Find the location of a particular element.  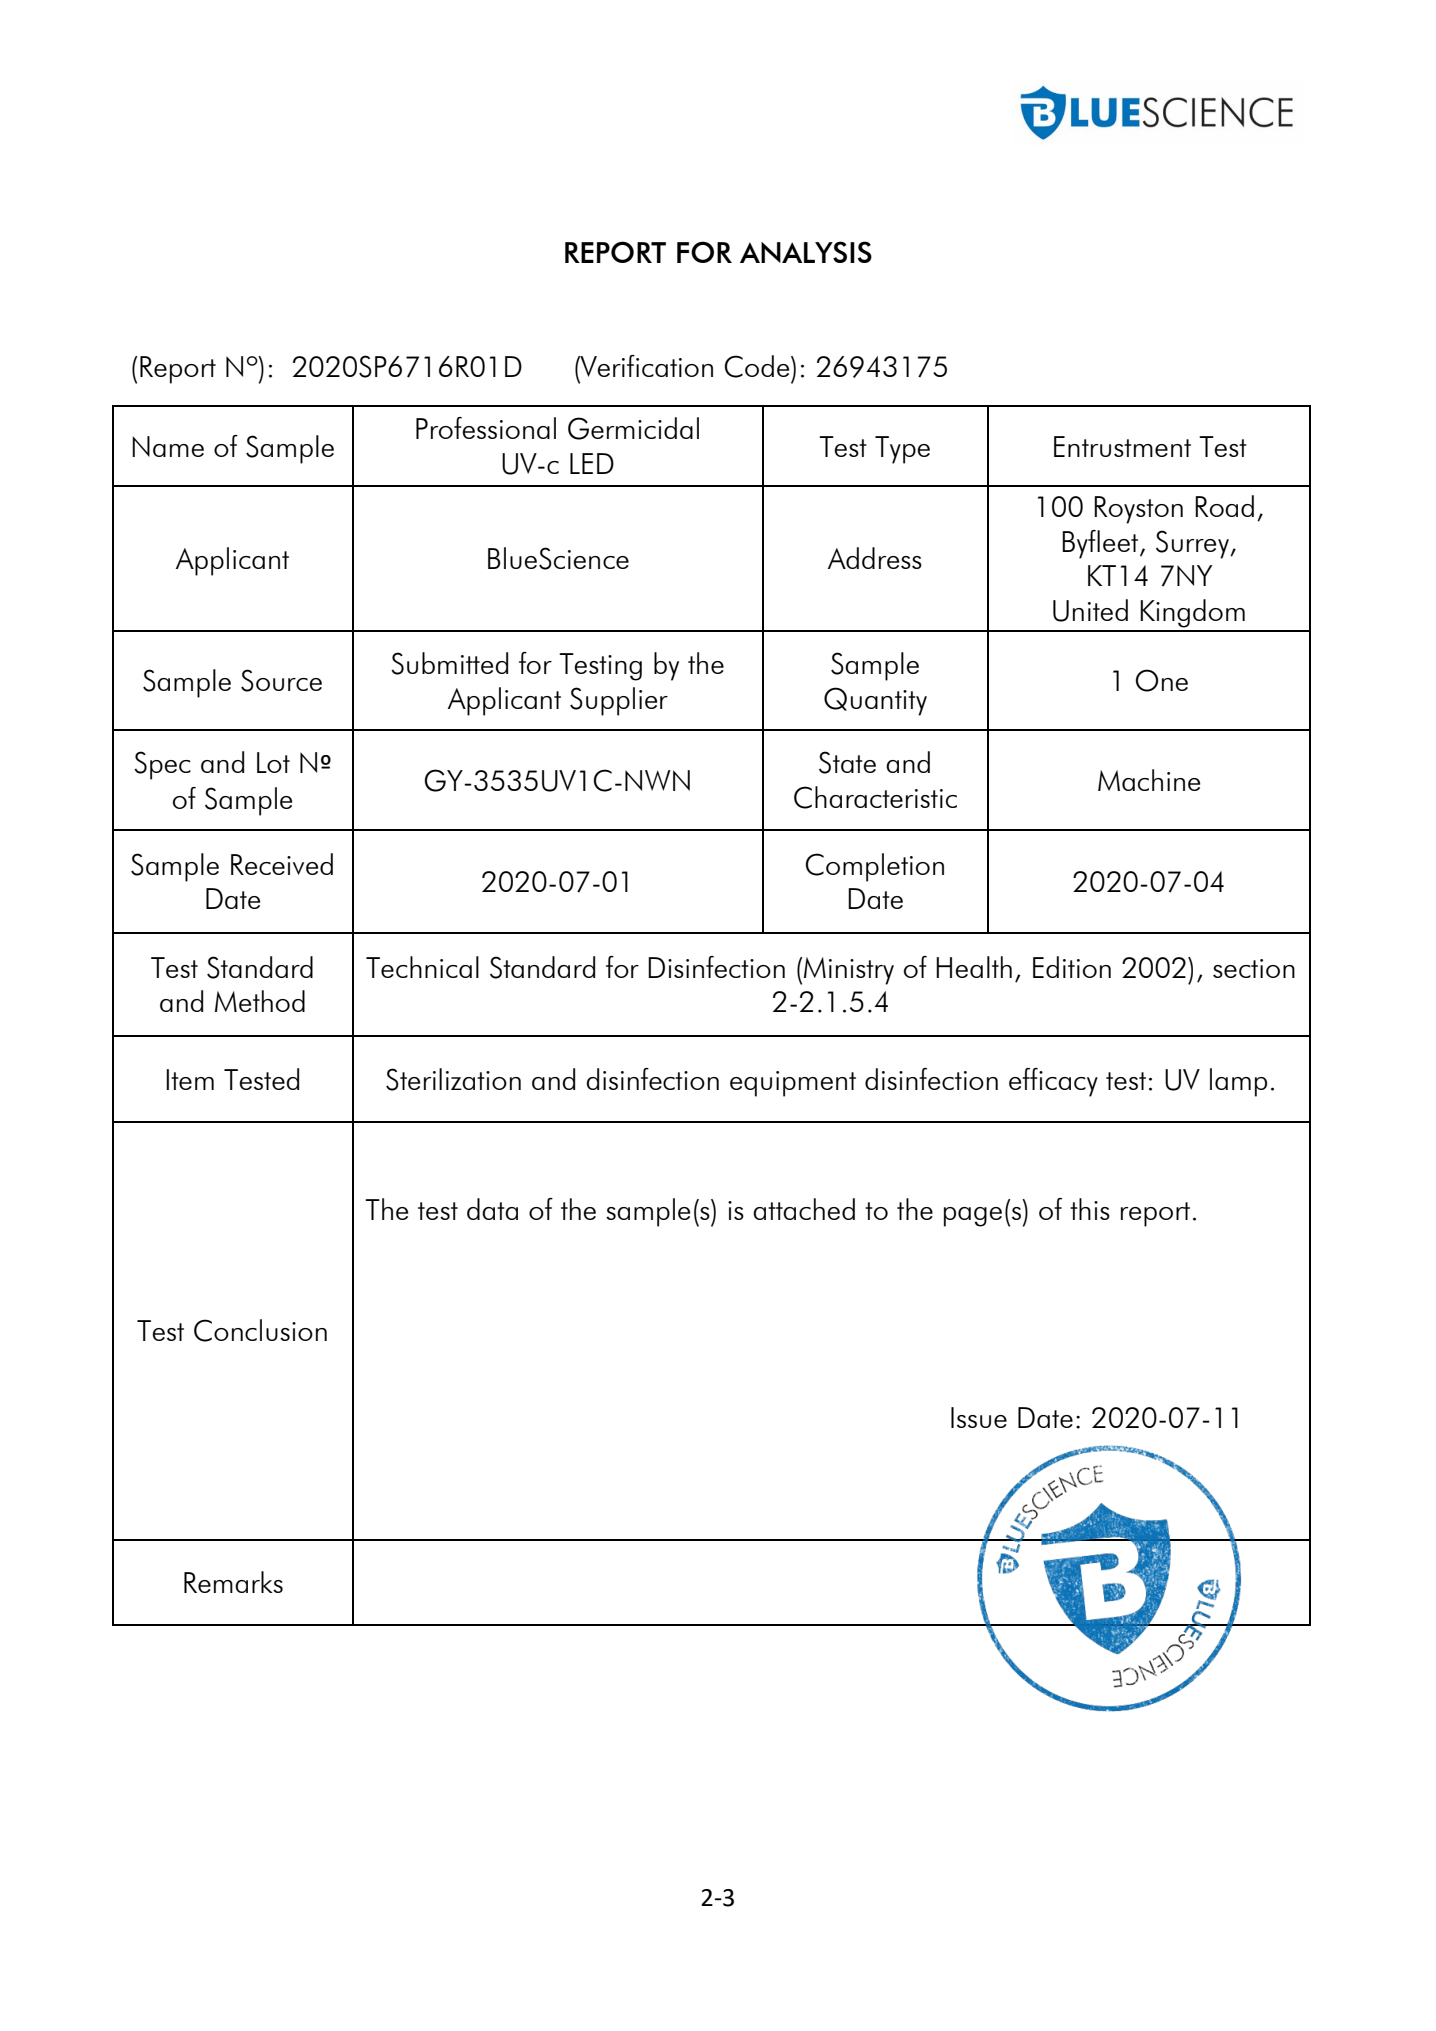

Ministry is located at coordinates (849, 971).
